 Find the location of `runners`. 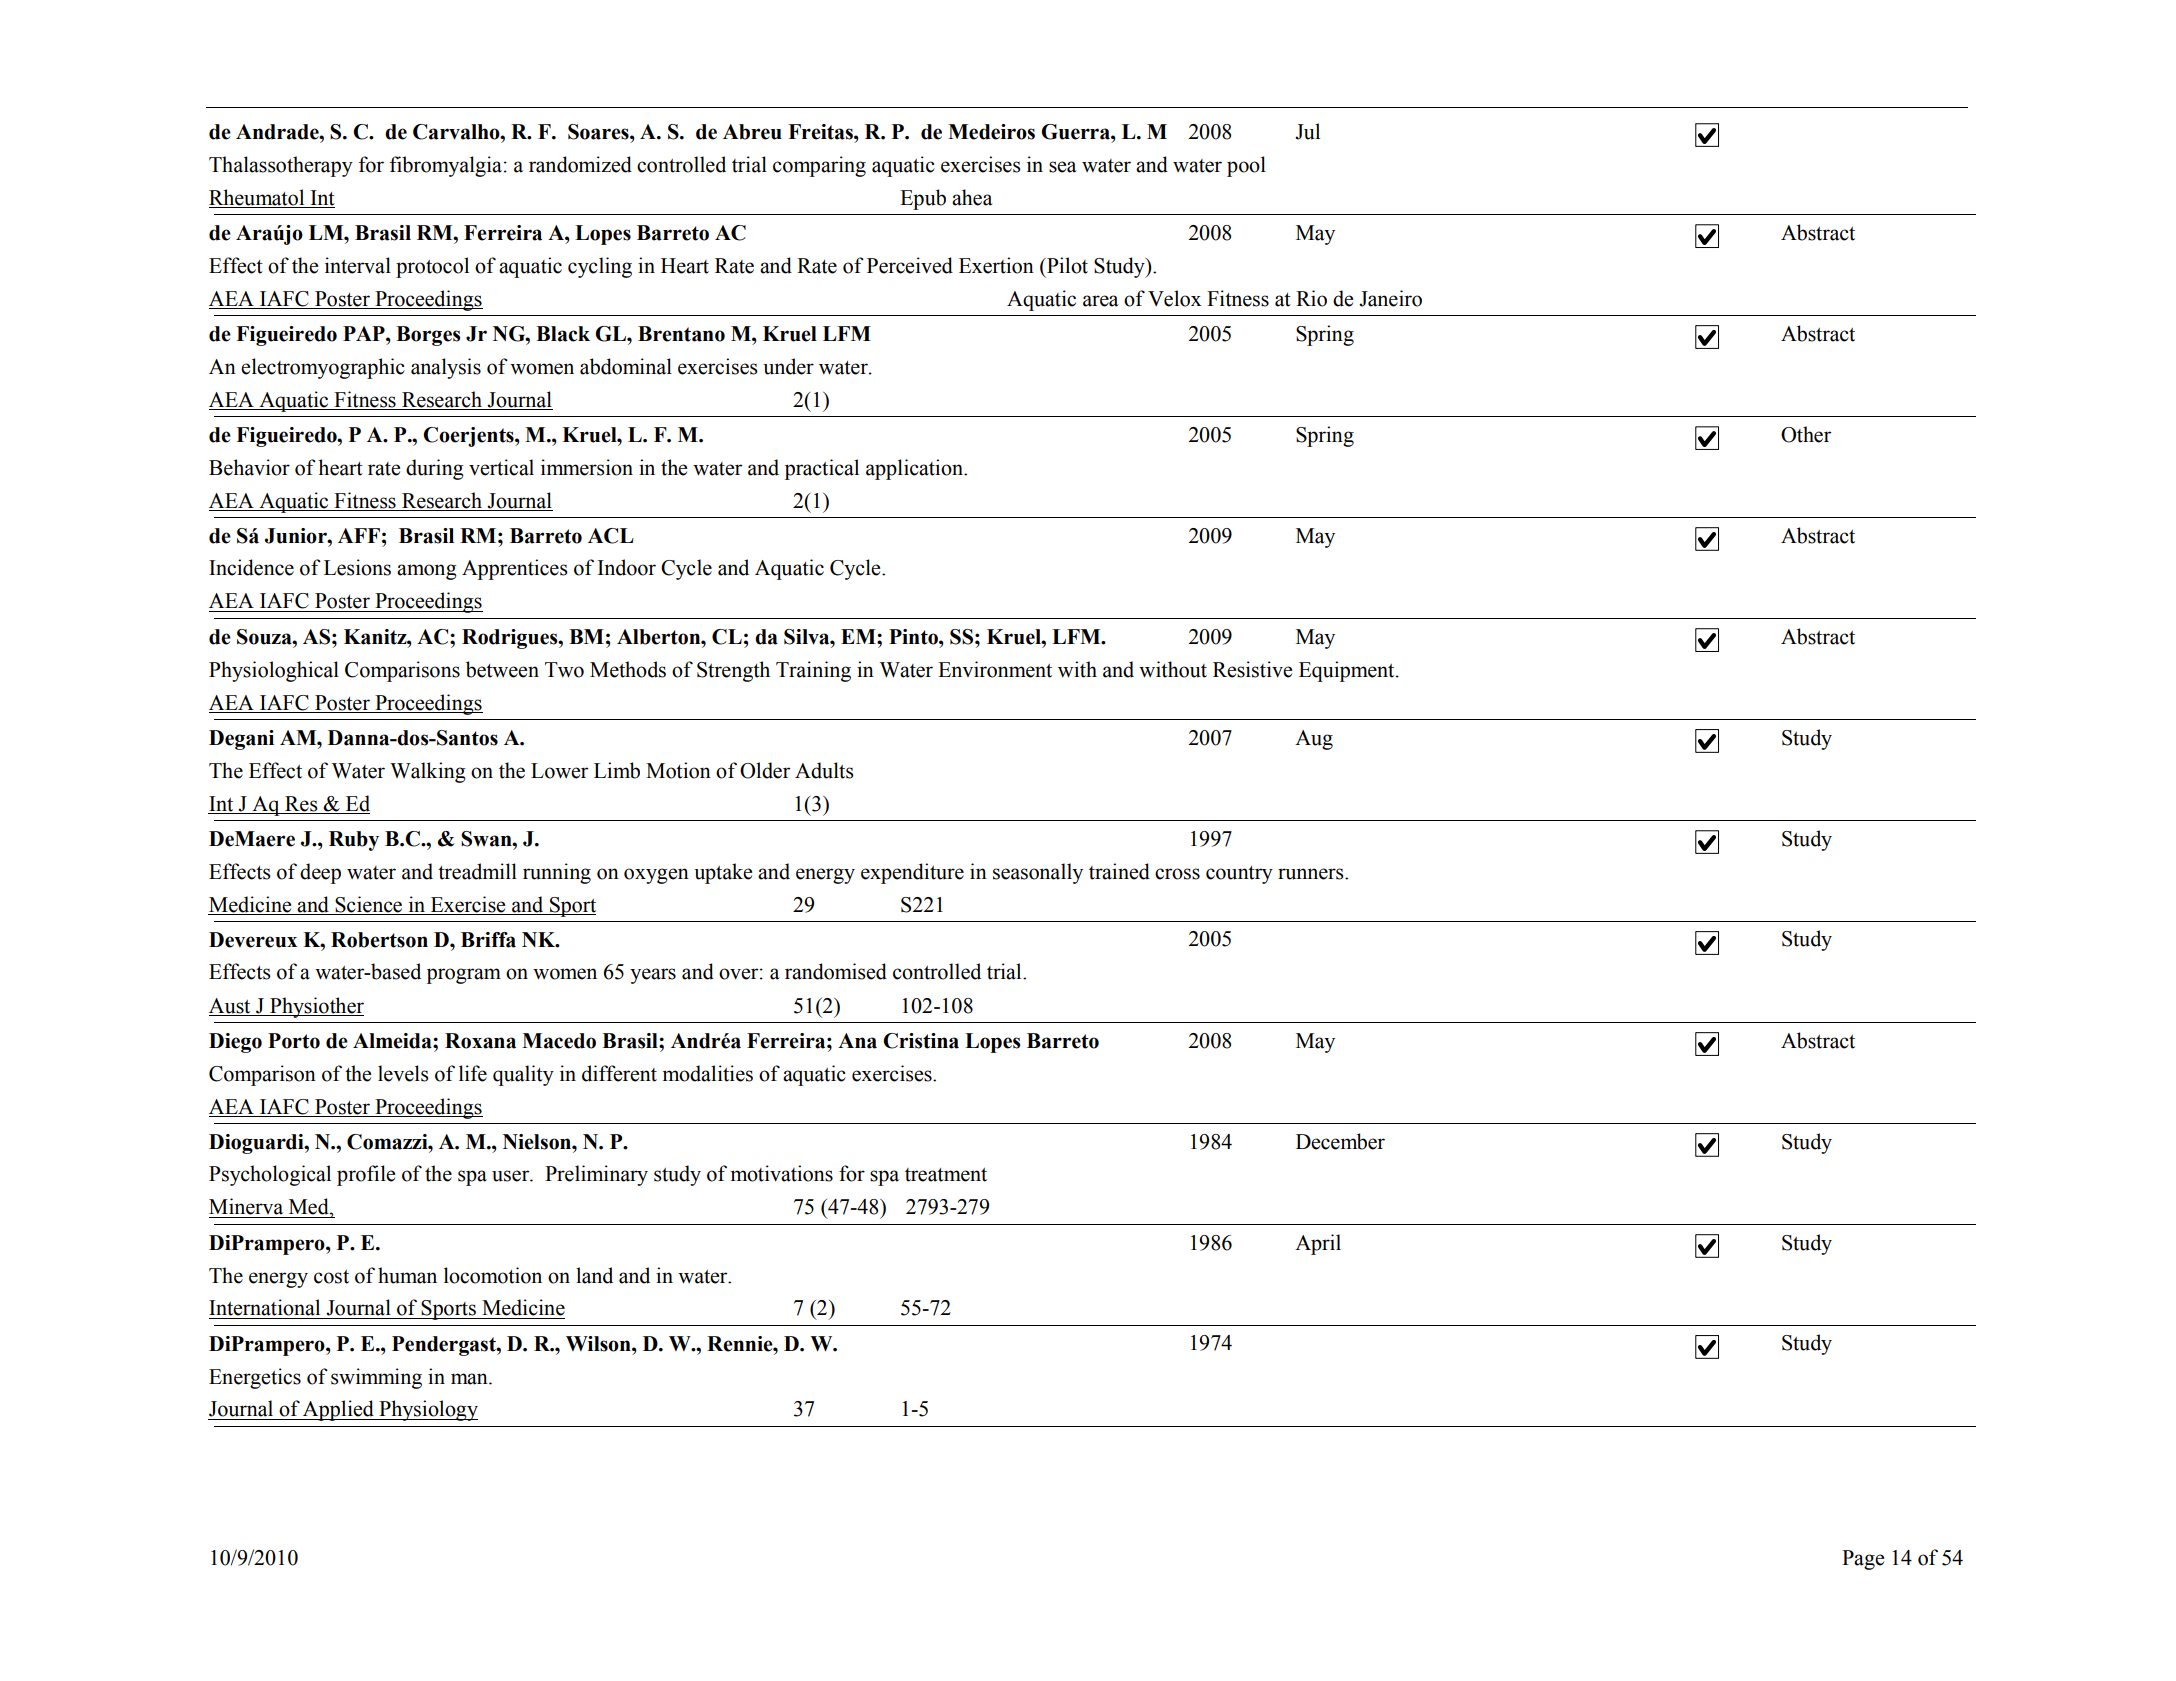

runners is located at coordinates (1312, 874).
